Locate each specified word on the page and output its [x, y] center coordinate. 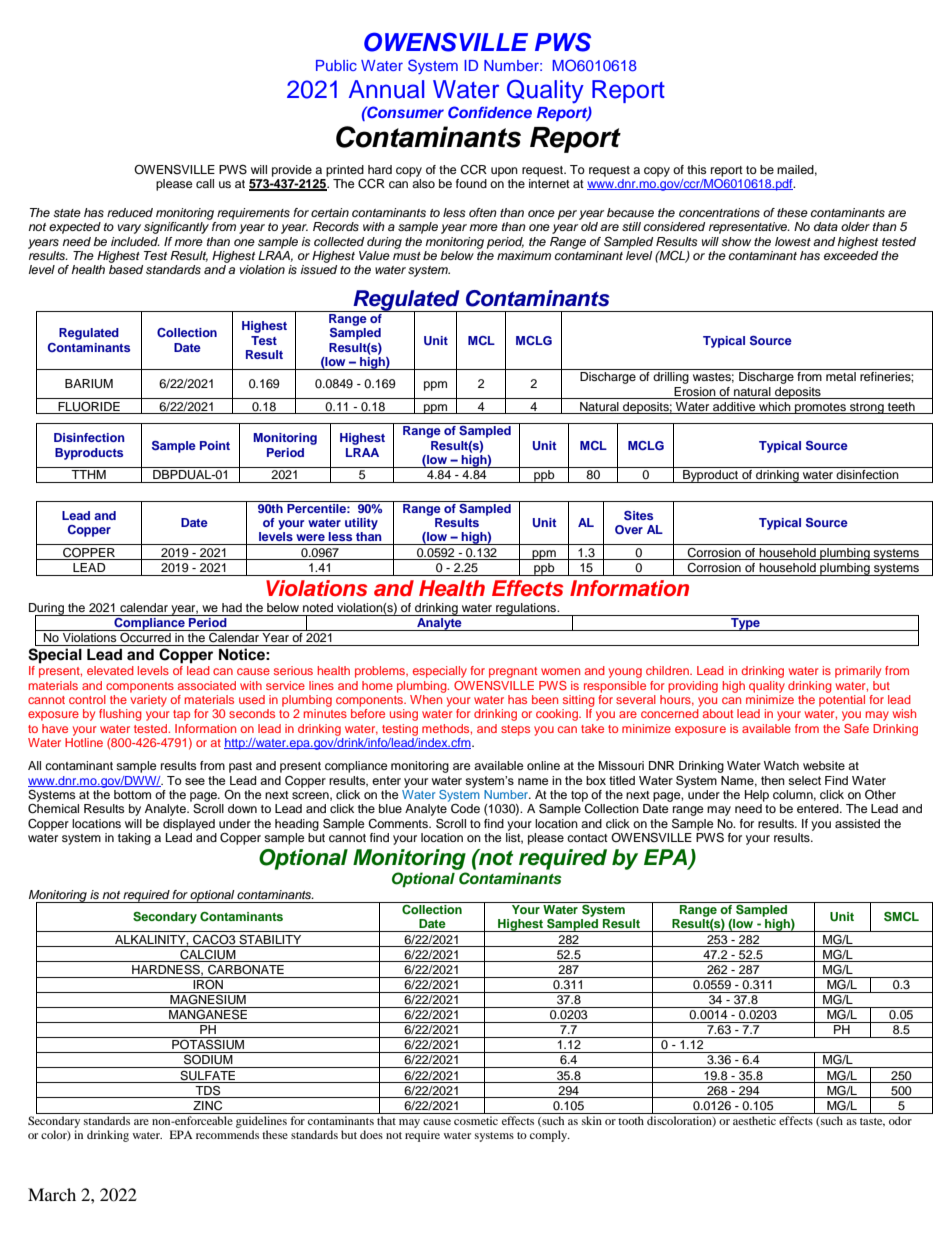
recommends [227, 1134]
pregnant [513, 672]
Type [745, 624]
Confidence [490, 112]
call [205, 183]
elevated [110, 670]
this [697, 169]
